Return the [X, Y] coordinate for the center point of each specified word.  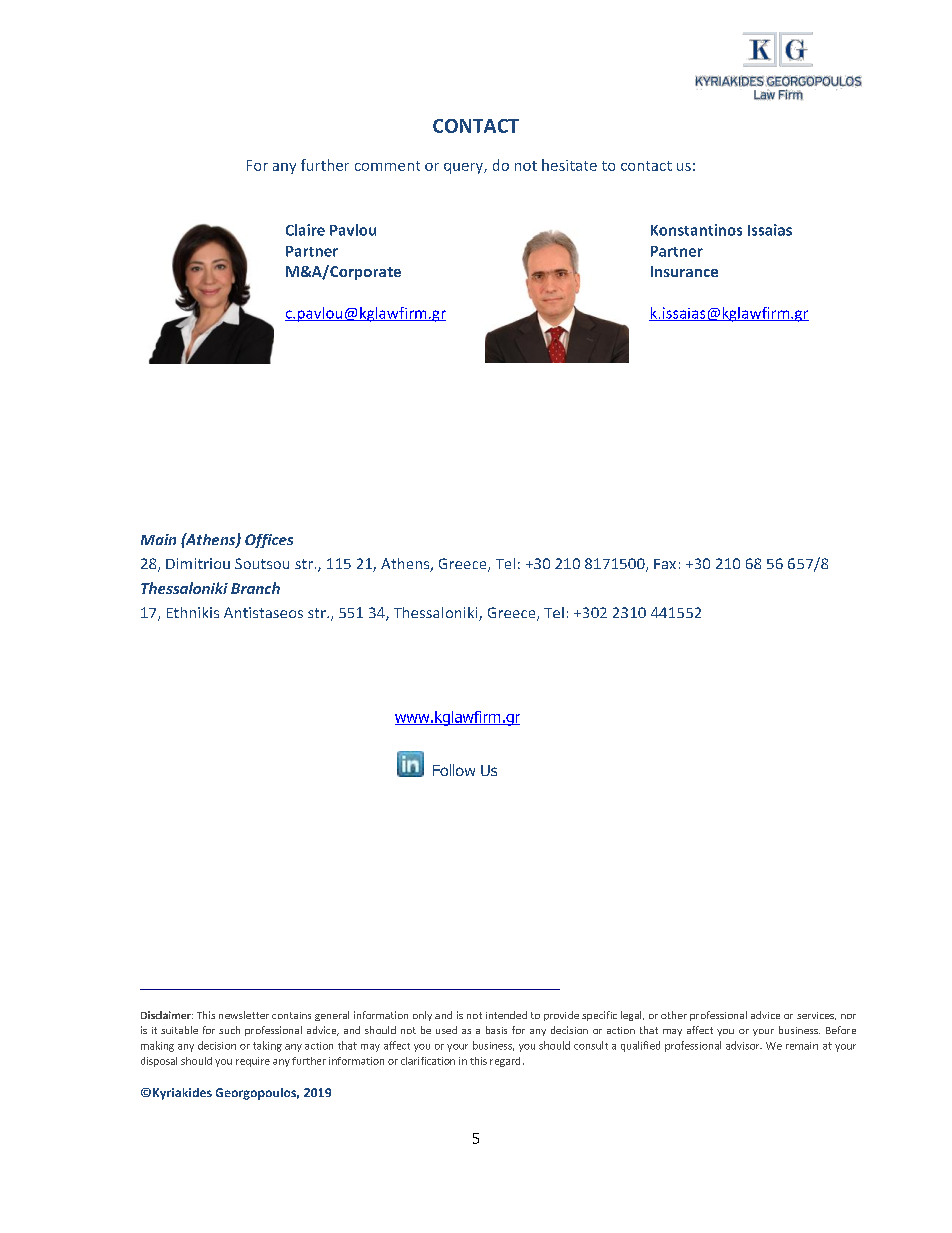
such [229, 1030]
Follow [454, 770]
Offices [269, 541]
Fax [665, 564]
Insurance [684, 271]
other [674, 1015]
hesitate [569, 165]
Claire [305, 230]
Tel [505, 563]
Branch [255, 588]
